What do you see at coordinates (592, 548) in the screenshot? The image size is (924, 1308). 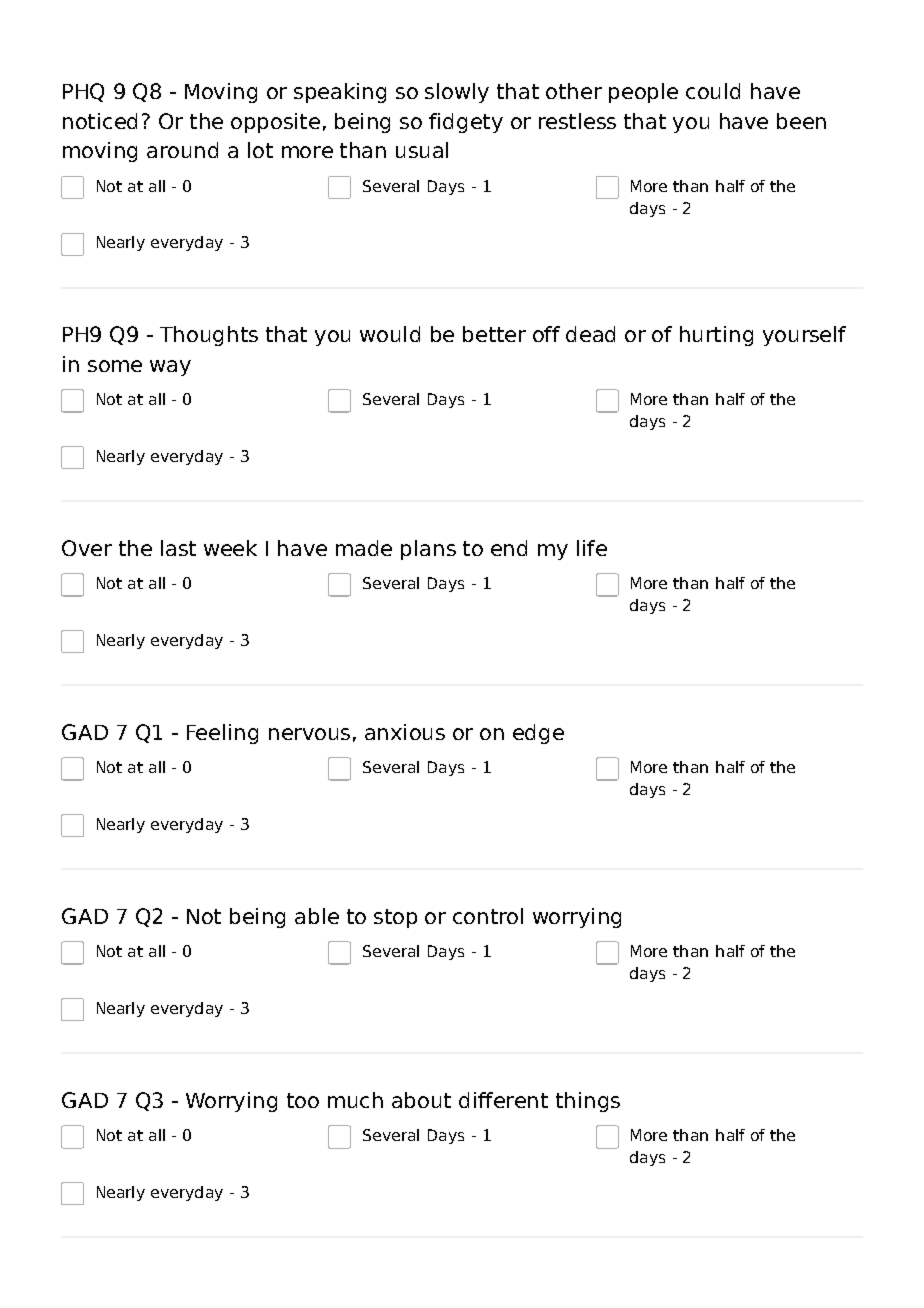 I see `life` at bounding box center [592, 548].
